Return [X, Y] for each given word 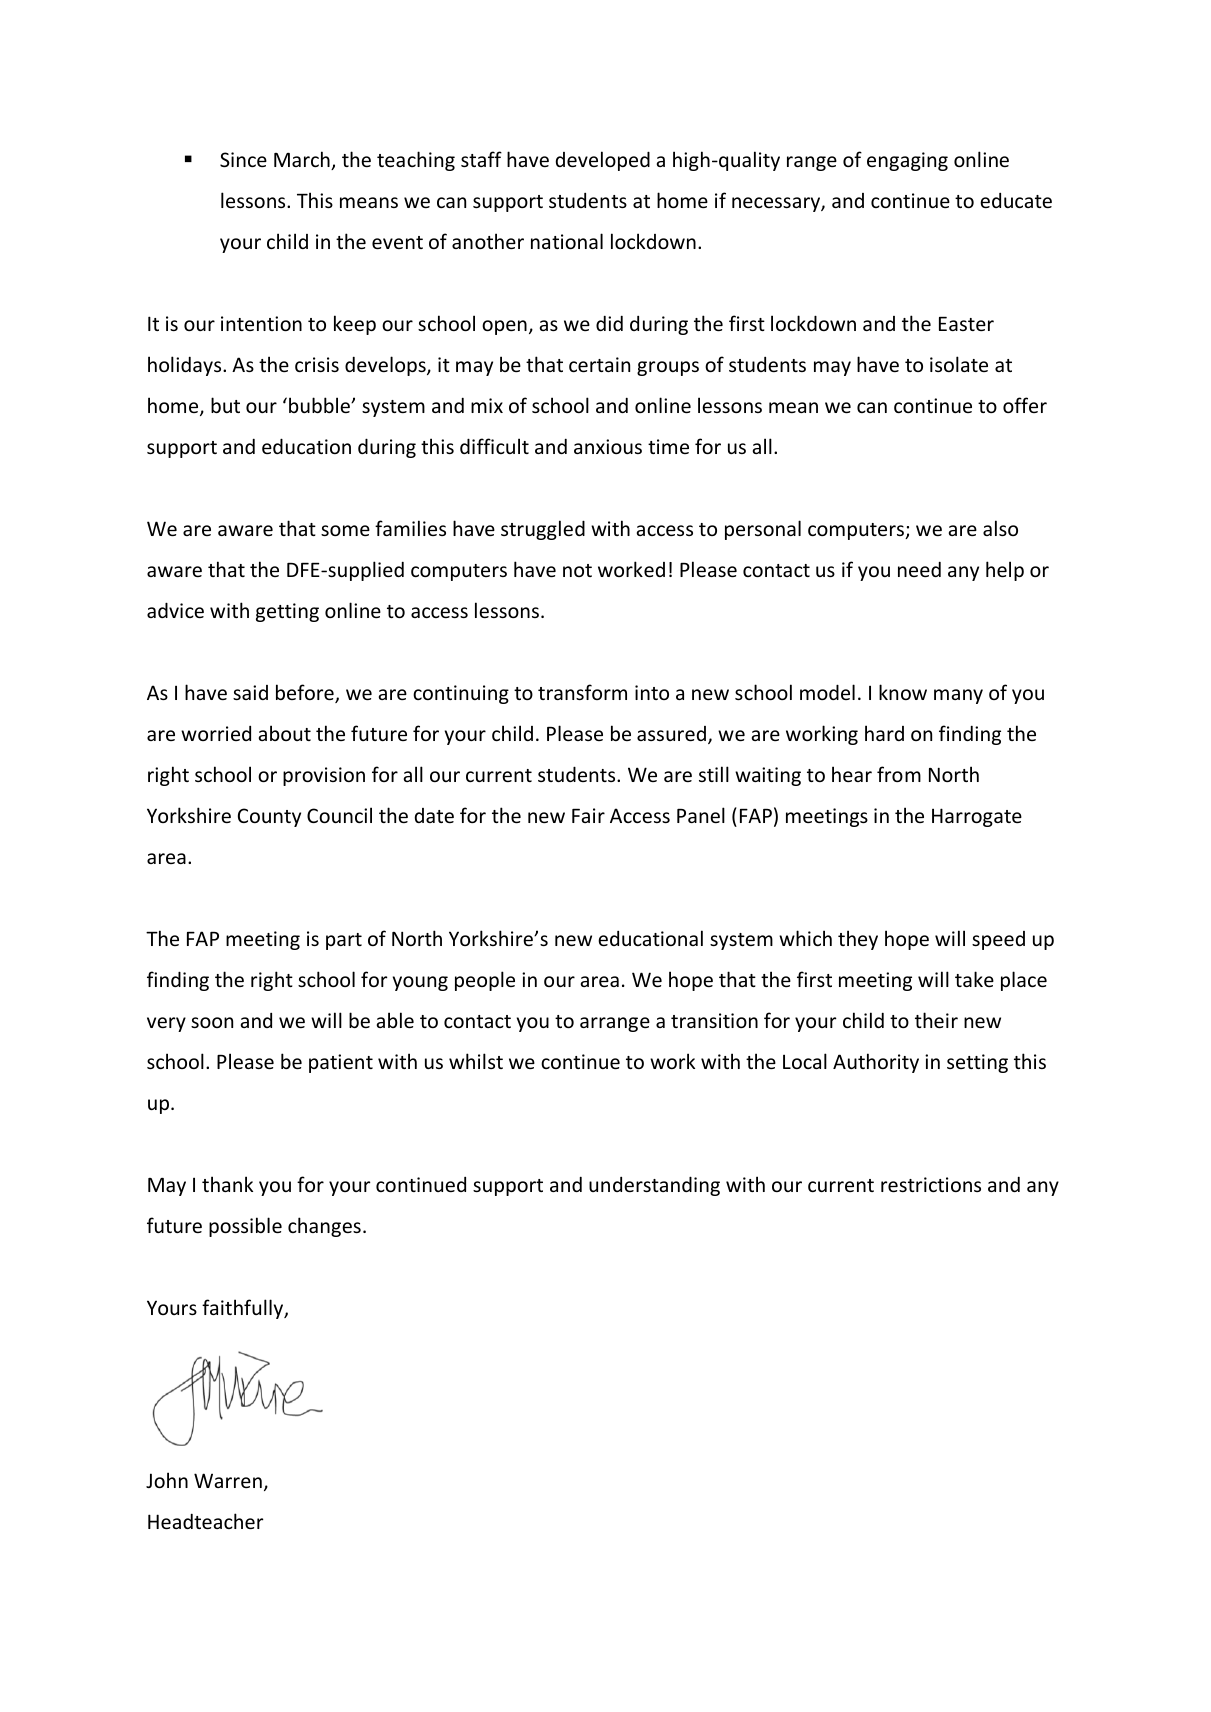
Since [243, 159]
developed [603, 161]
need [919, 569]
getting [287, 612]
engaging [907, 161]
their [936, 1020]
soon [212, 1022]
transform [582, 692]
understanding [654, 1186]
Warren [228, 1480]
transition [714, 1020]
